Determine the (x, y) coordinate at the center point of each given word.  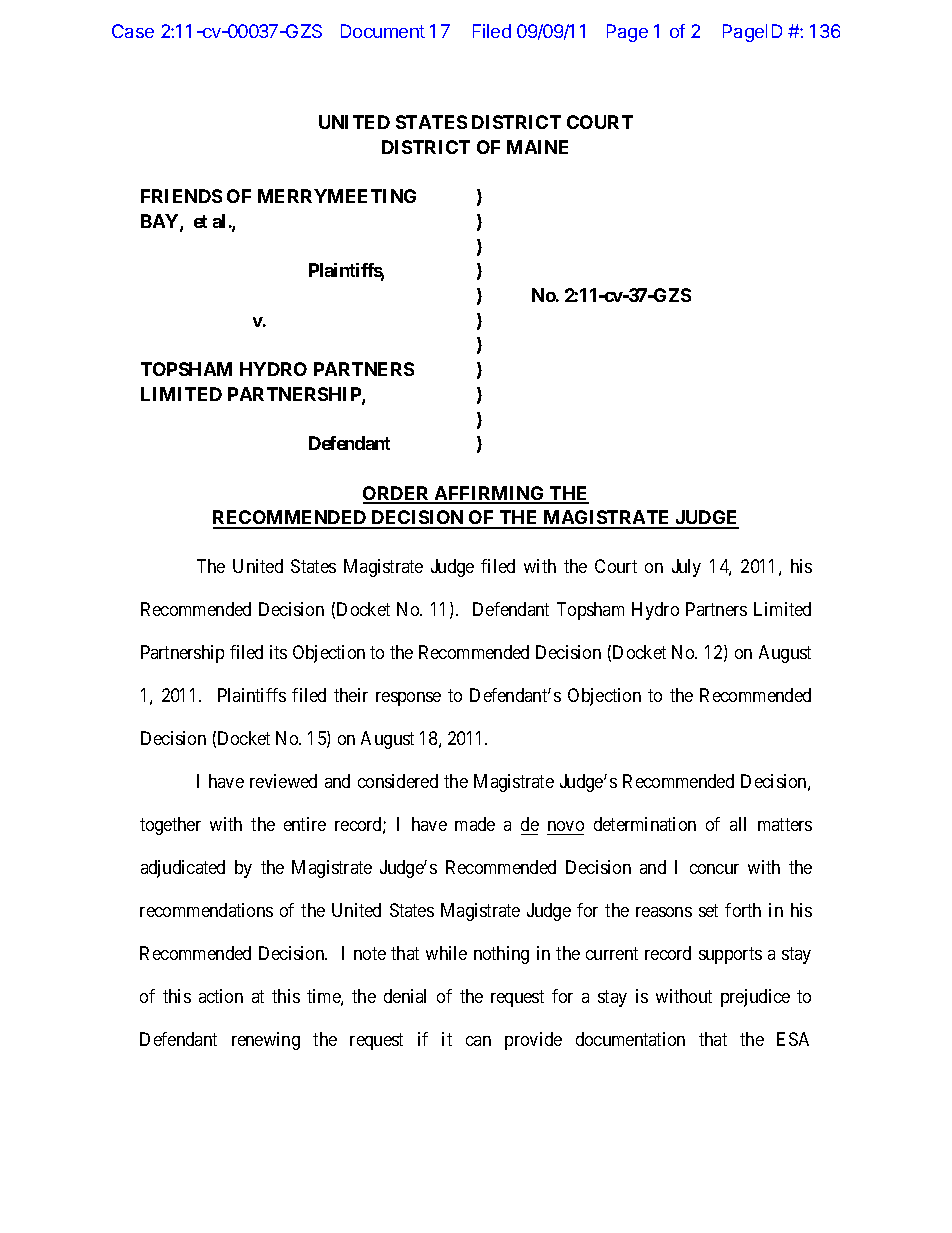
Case (133, 31)
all (738, 824)
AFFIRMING (490, 494)
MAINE (537, 147)
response (408, 699)
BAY (161, 222)
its (278, 652)
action (221, 996)
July (686, 568)
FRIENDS (181, 196)
